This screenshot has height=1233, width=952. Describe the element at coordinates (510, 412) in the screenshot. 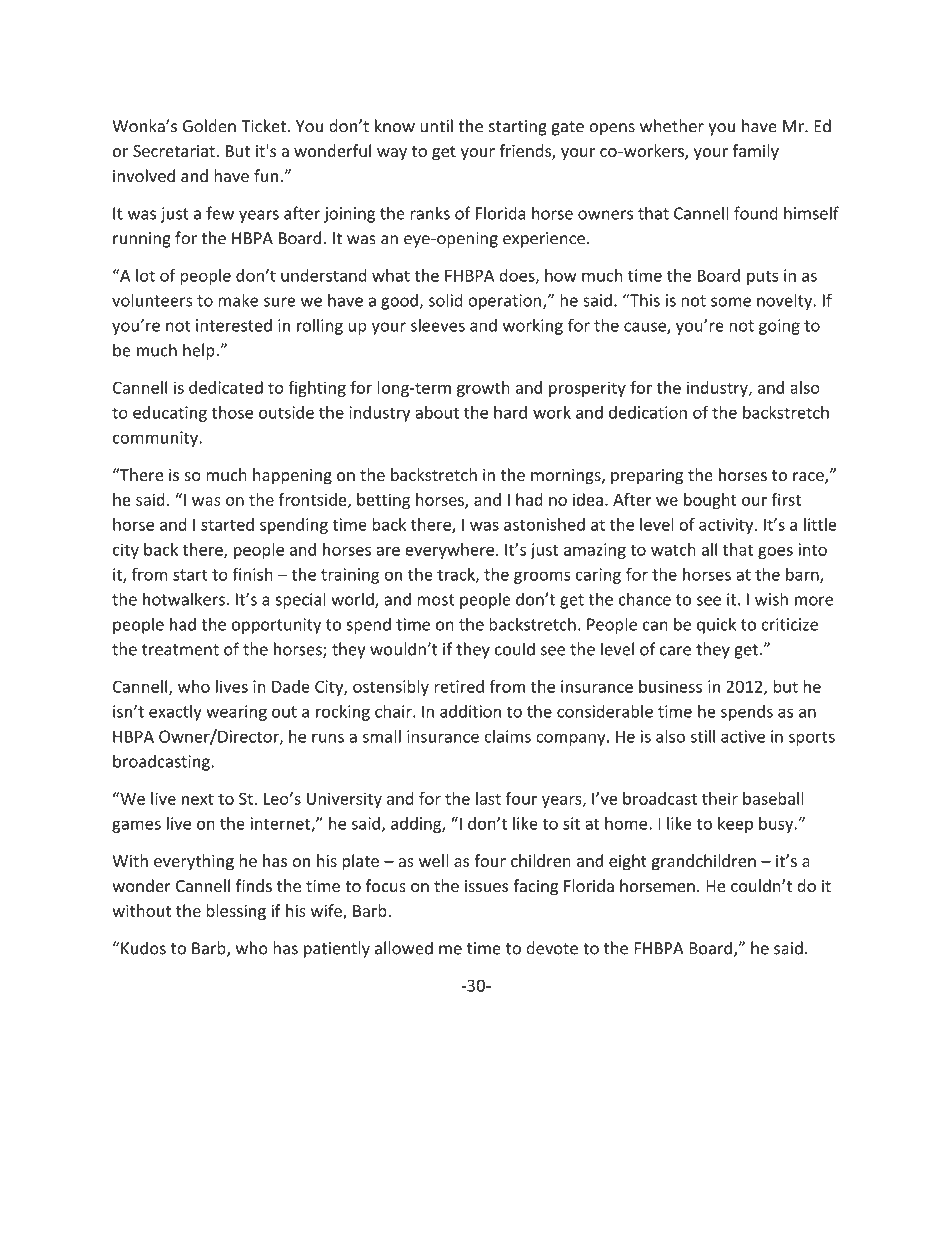

I see `hard` at that location.
